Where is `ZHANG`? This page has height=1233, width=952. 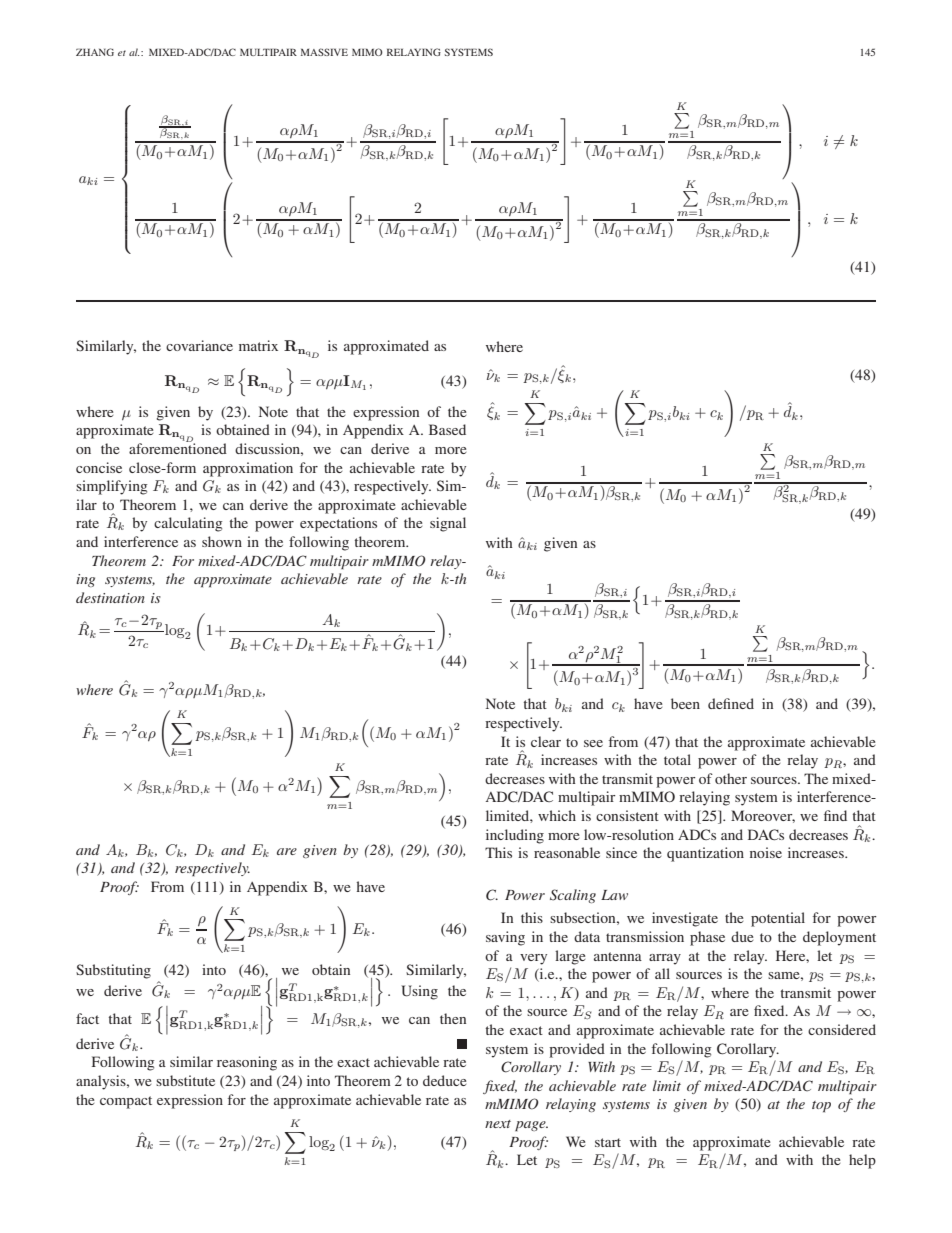
ZHANG is located at coordinates (95, 52).
